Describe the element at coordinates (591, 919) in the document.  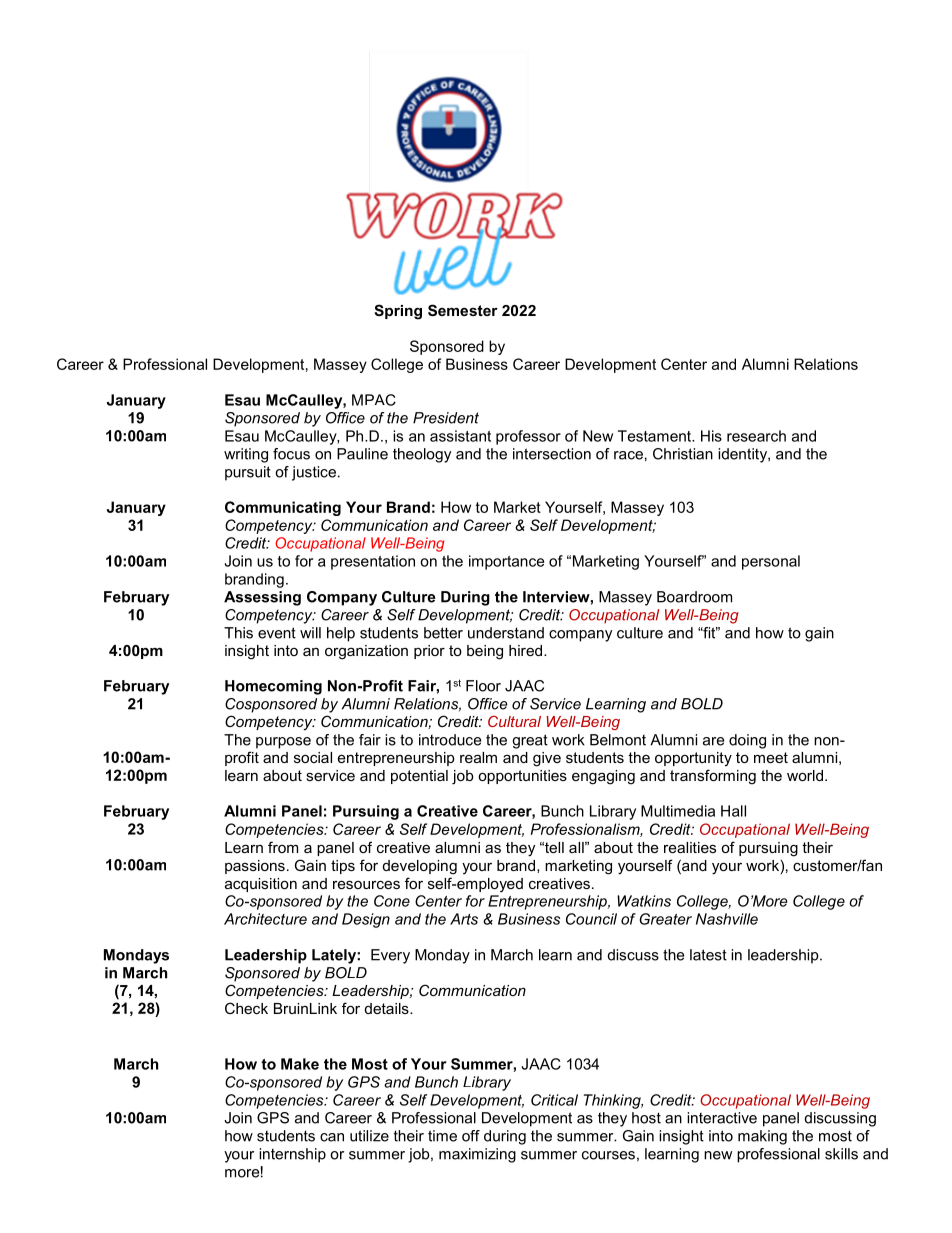
I see `Council` at that location.
